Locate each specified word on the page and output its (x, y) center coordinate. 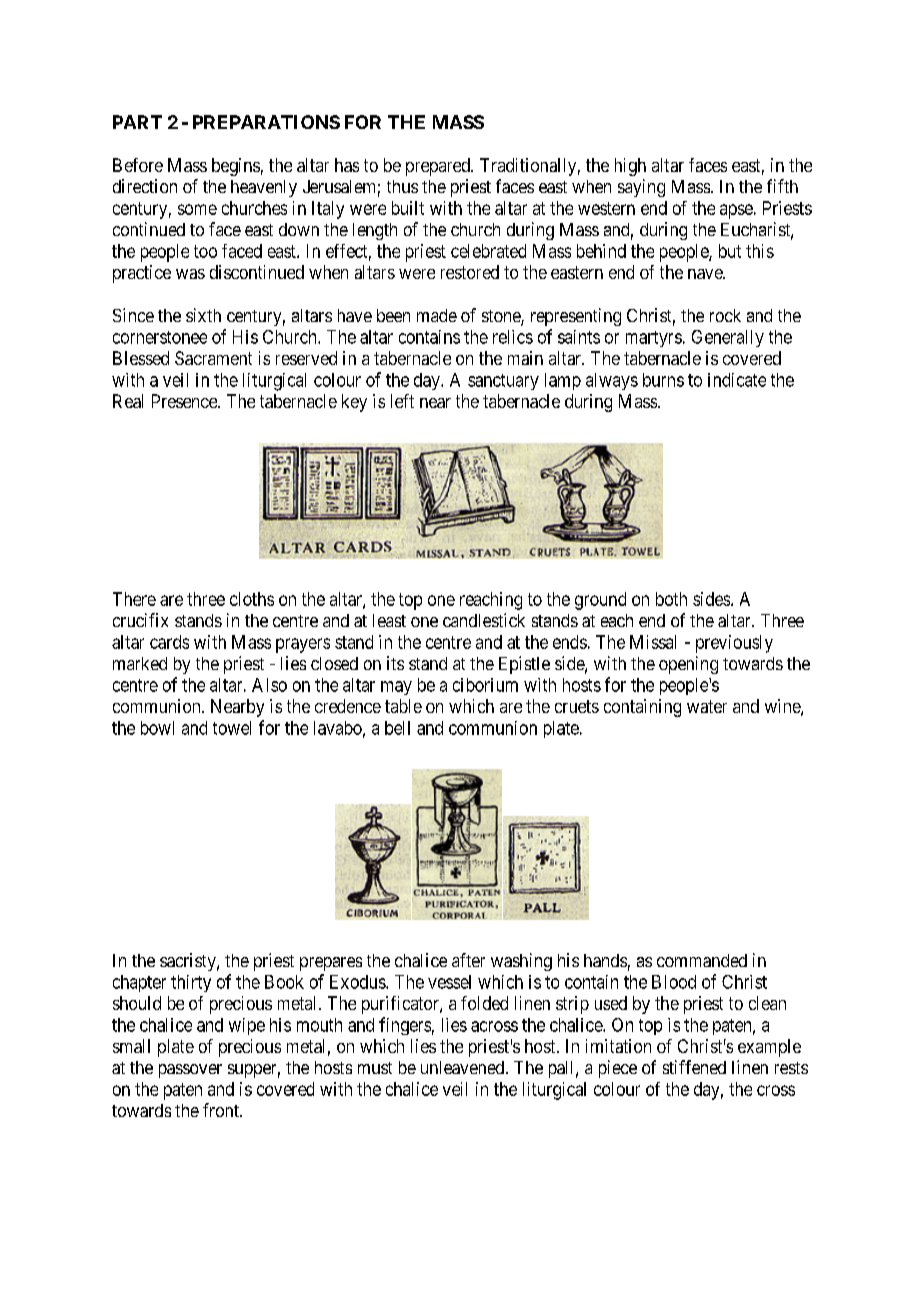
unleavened (464, 1067)
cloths (252, 599)
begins (236, 167)
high (630, 167)
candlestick (484, 620)
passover (190, 1071)
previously (734, 644)
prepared (439, 167)
